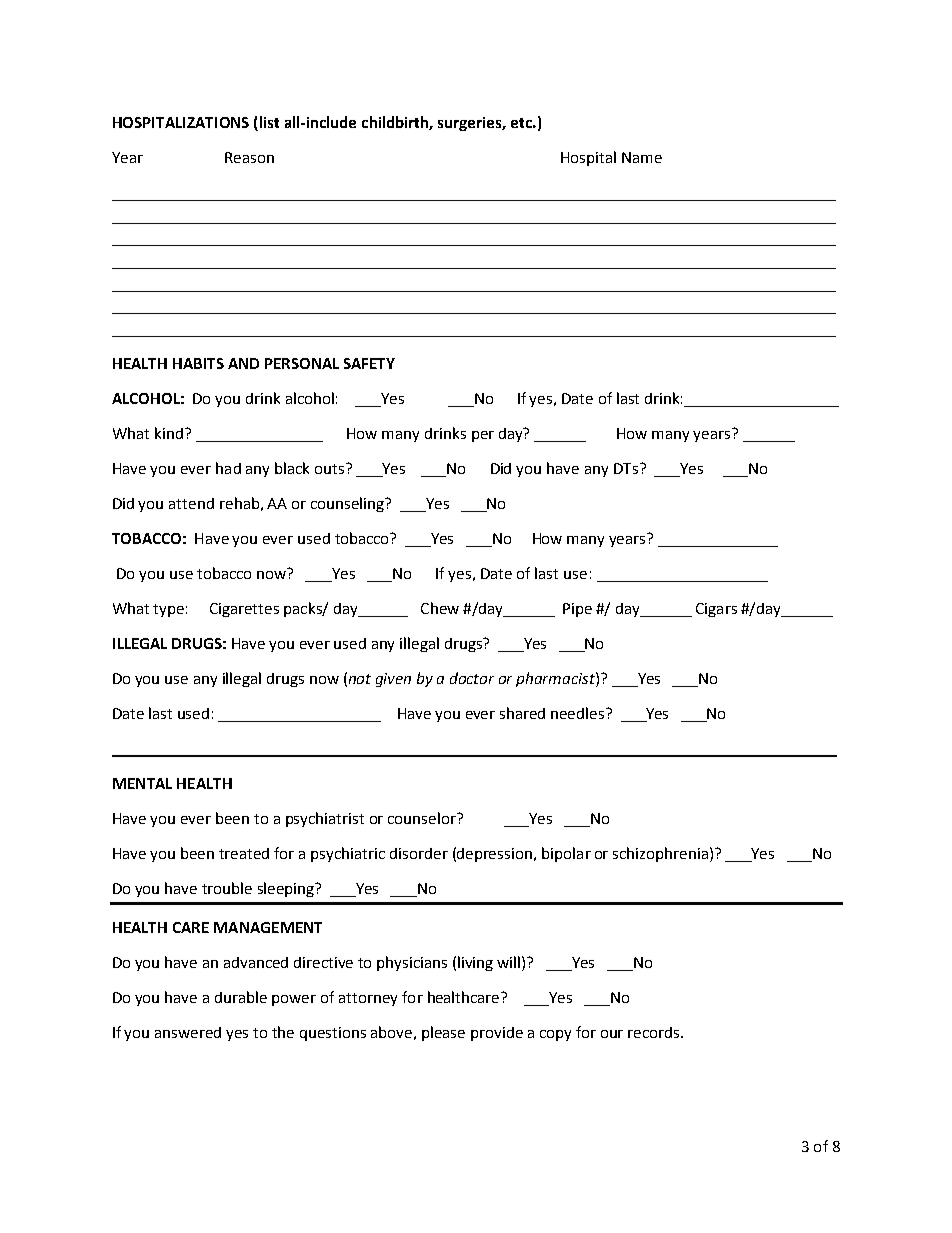 The width and height of the page is (952, 1233). What do you see at coordinates (329, 469) in the page?
I see `outs` at bounding box center [329, 469].
